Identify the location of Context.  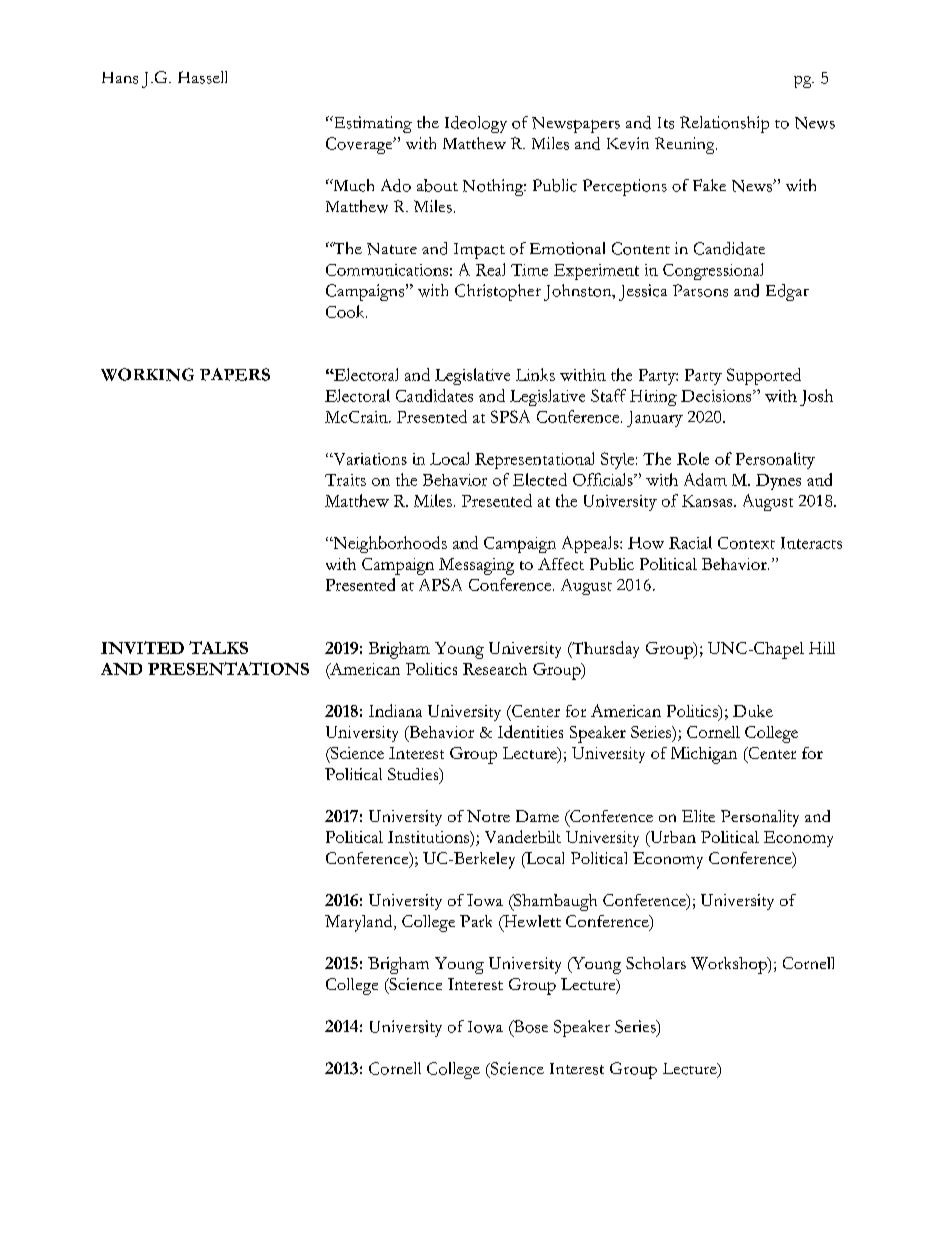
(746, 543).
